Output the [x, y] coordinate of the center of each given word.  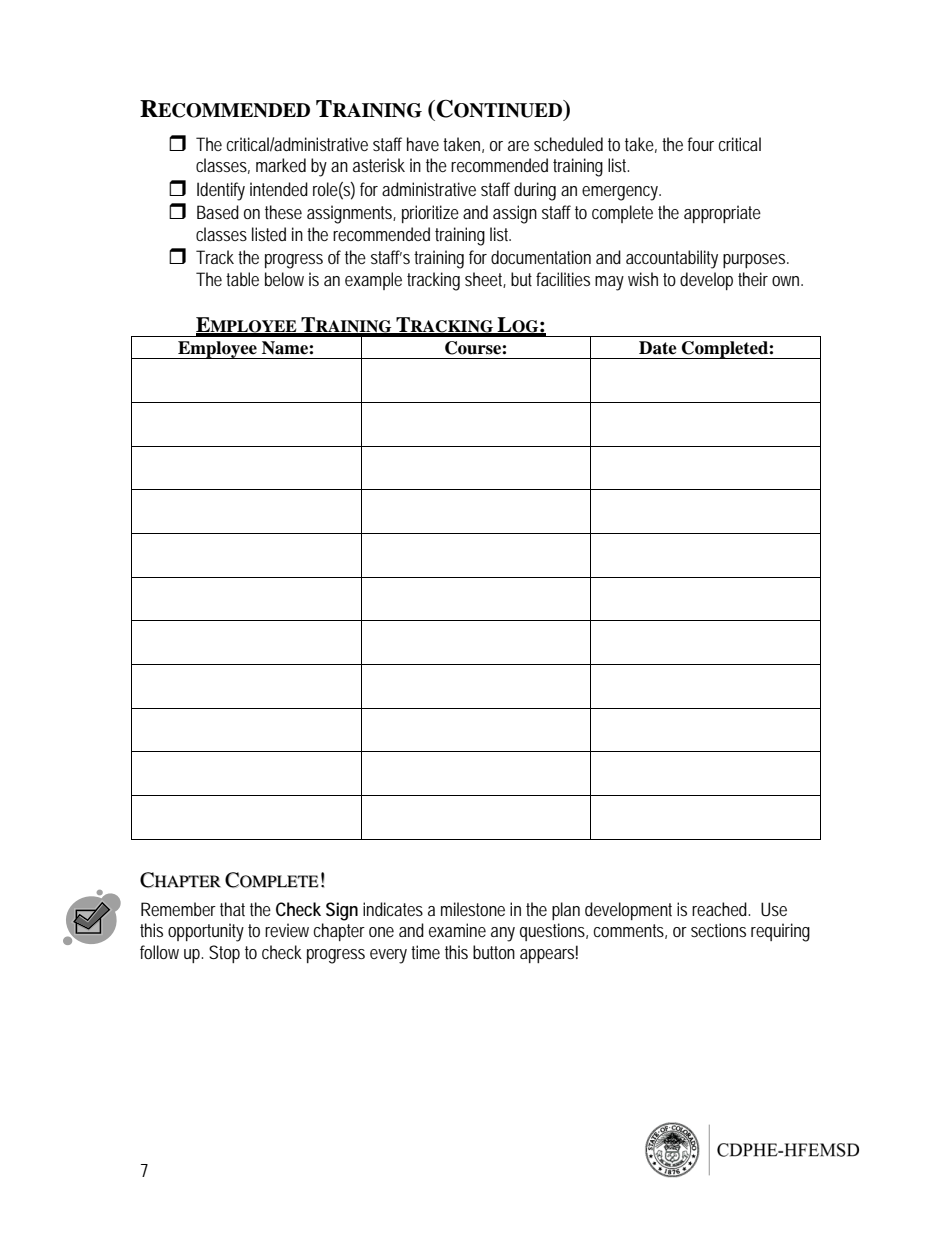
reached [721, 909]
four [700, 144]
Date [658, 348]
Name [286, 348]
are [518, 146]
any [503, 934]
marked [281, 165]
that [232, 909]
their [753, 279]
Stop [224, 954]
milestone [473, 909]
